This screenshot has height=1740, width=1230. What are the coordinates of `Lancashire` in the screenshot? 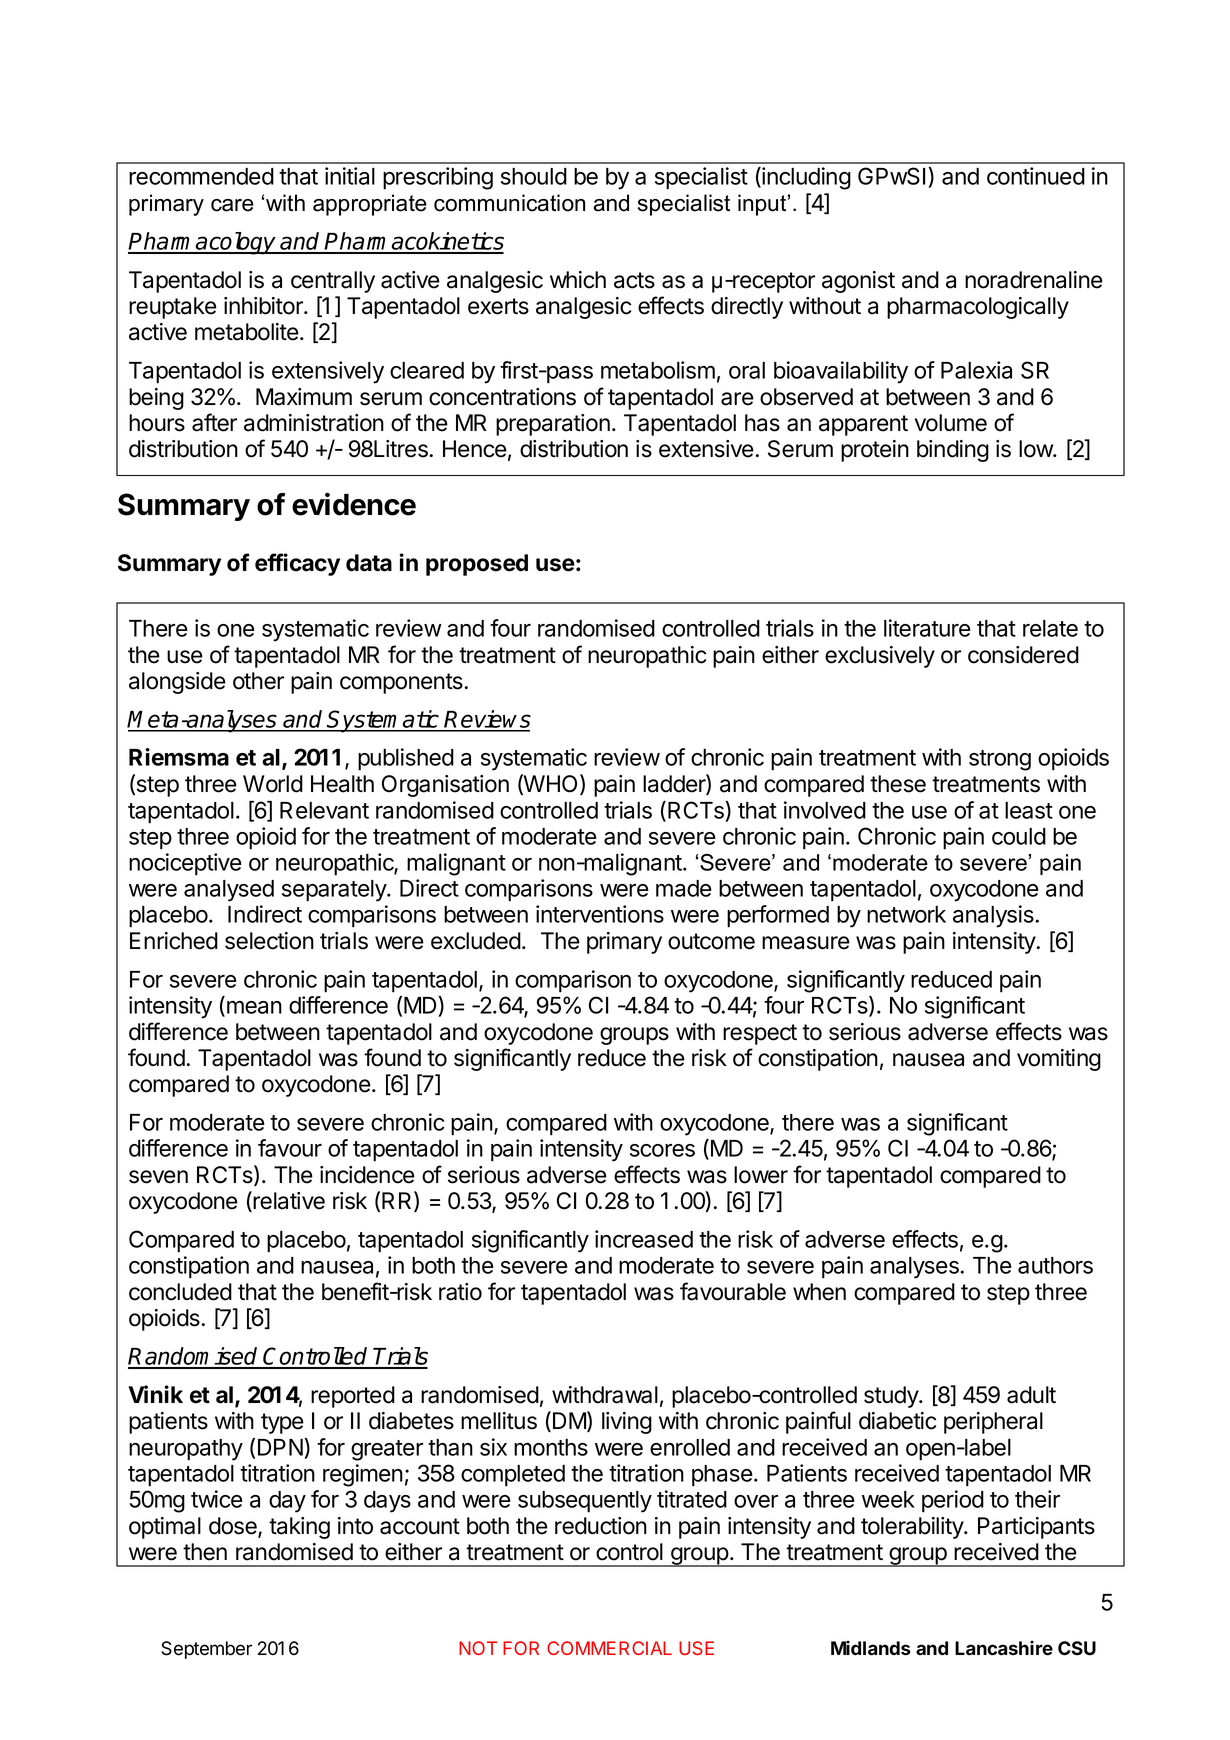 It's located at (1004, 1648).
